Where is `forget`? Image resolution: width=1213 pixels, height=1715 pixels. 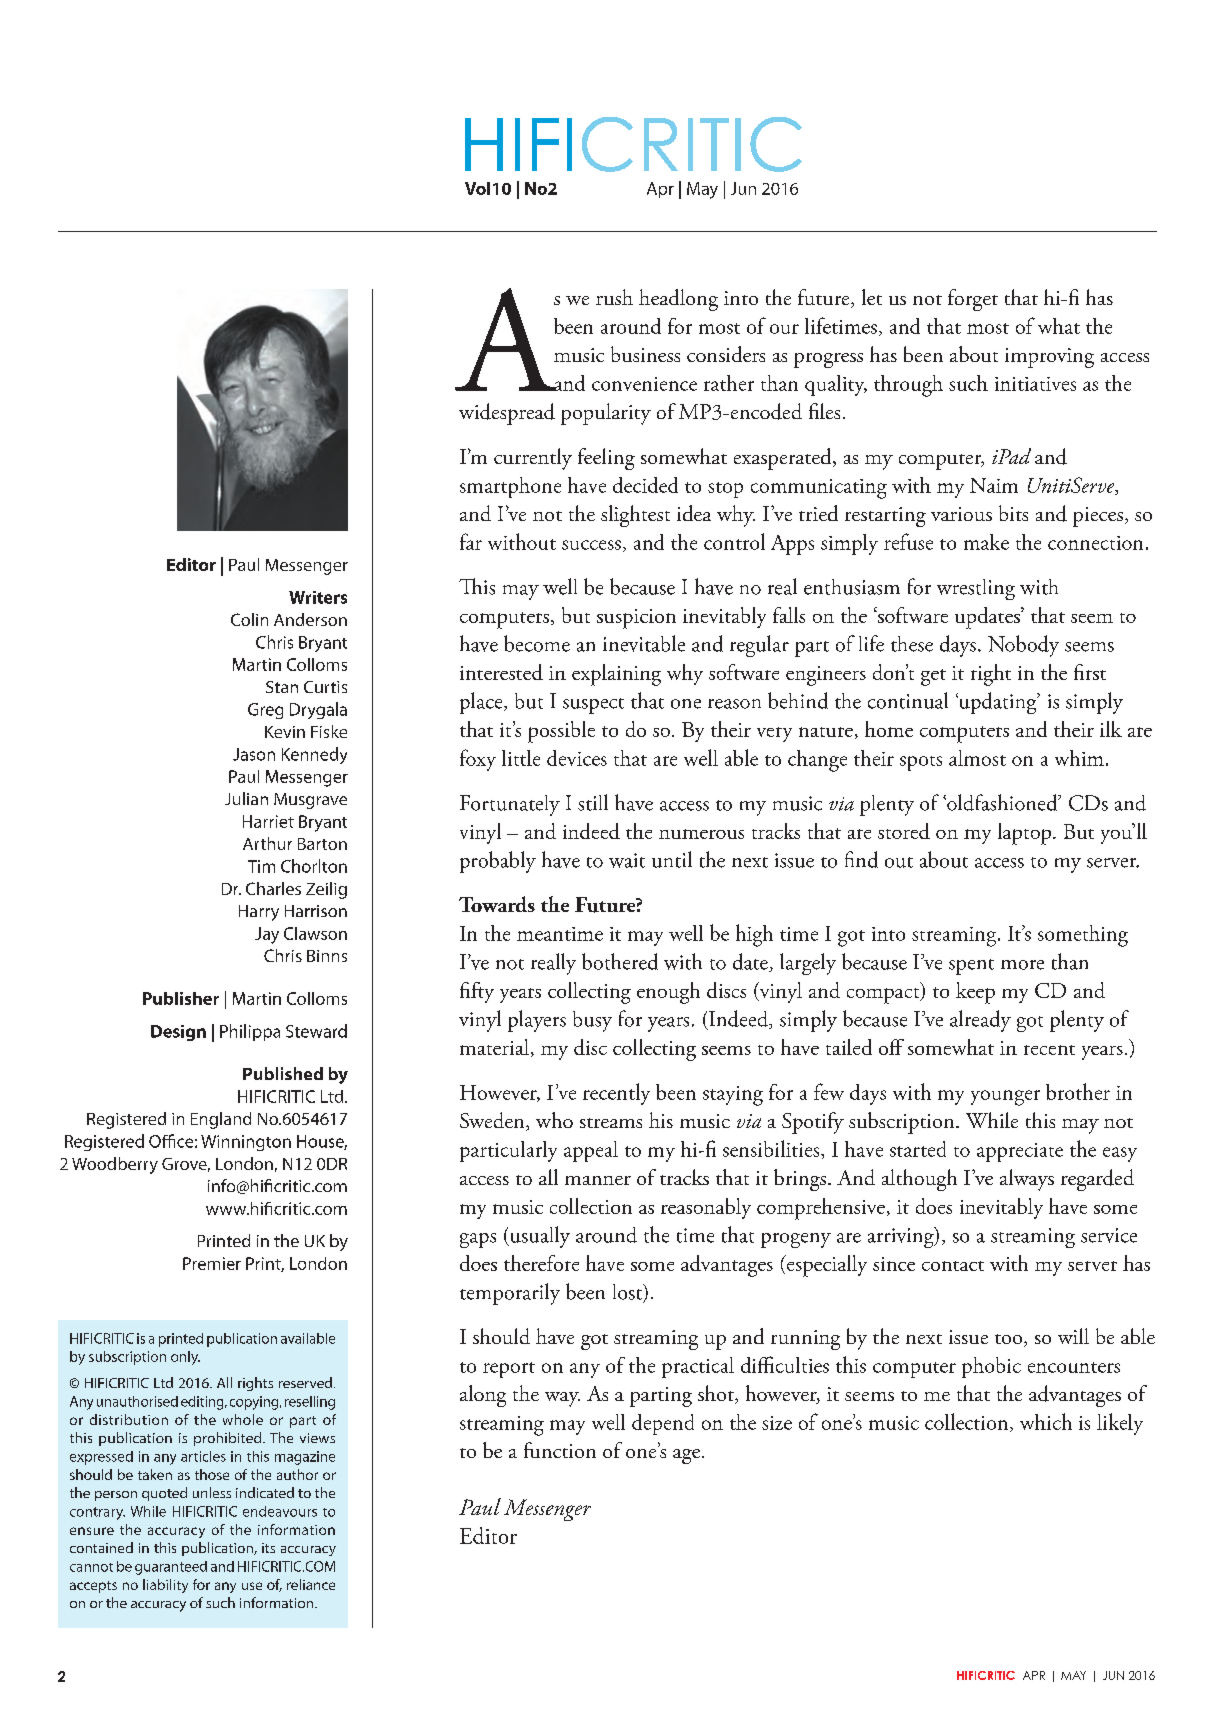 forget is located at coordinates (973, 300).
